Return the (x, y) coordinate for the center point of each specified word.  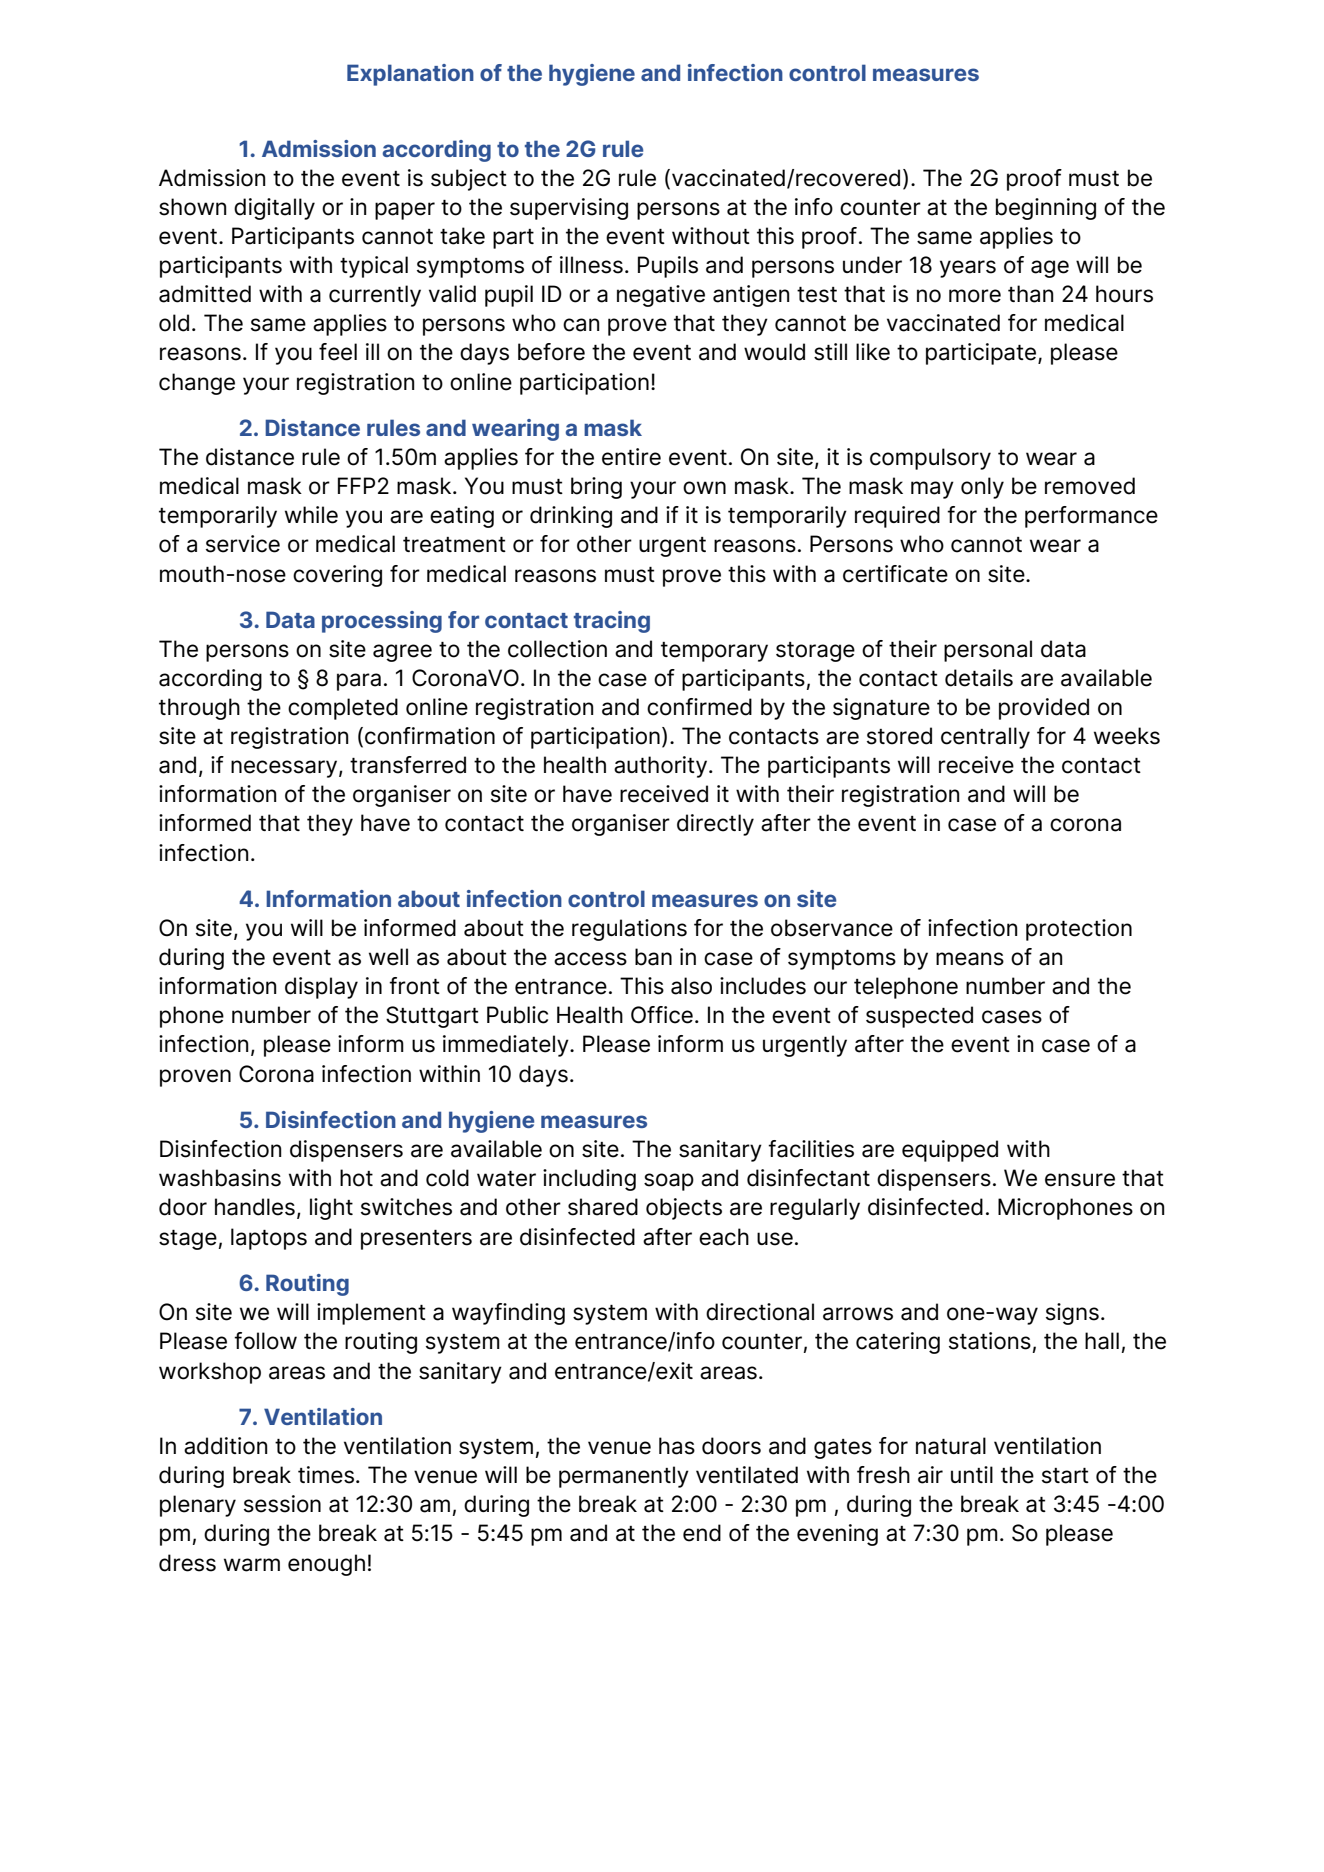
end (702, 1533)
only (982, 488)
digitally (274, 209)
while (311, 515)
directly (715, 825)
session (282, 1504)
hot (356, 1178)
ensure (1080, 1180)
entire (631, 457)
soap (669, 1182)
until (972, 1474)
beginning (1046, 209)
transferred (408, 765)
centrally (985, 738)
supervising (569, 209)
